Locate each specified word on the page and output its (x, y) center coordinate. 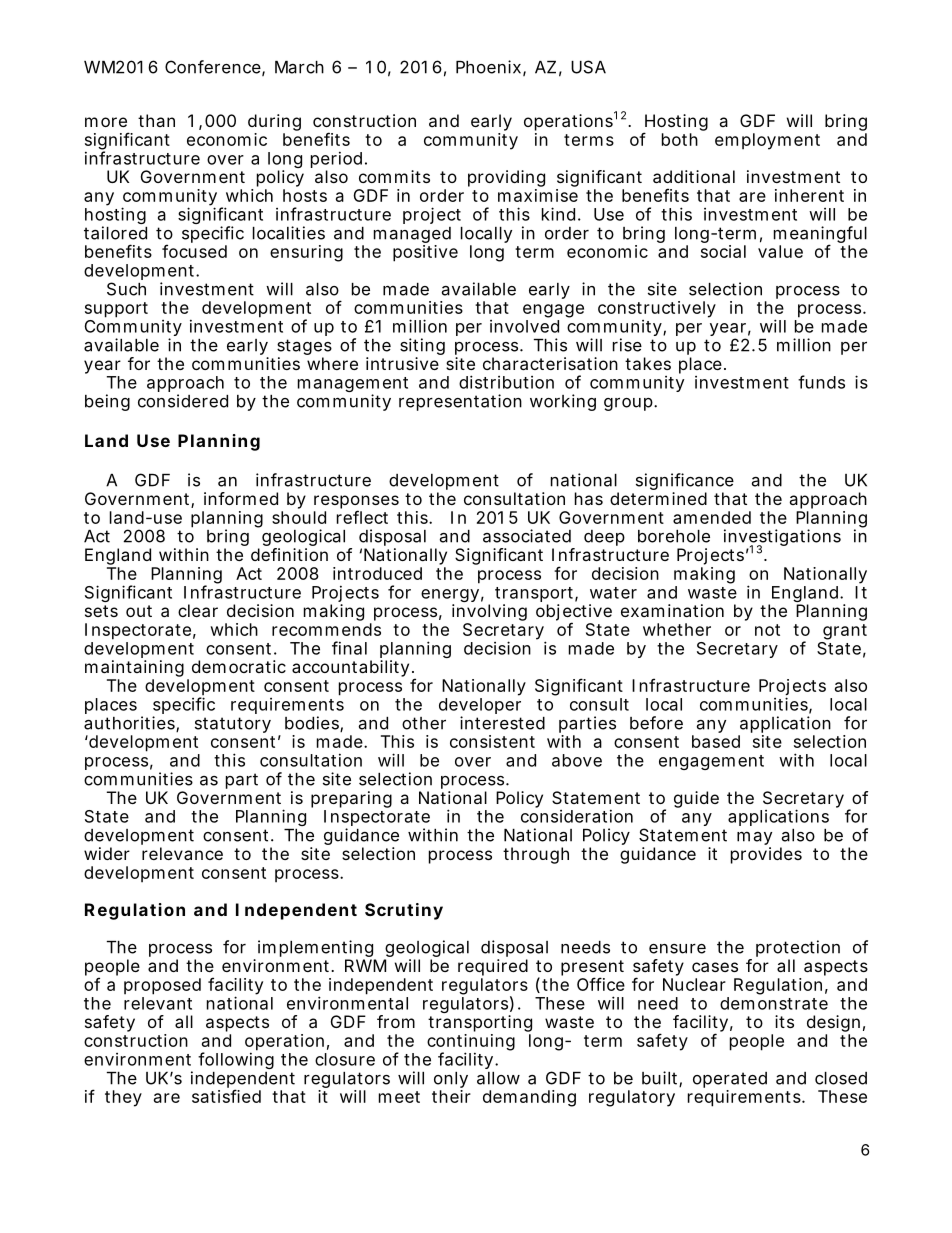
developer (480, 707)
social (723, 251)
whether (677, 629)
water (613, 593)
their (451, 1096)
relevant (158, 1003)
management (353, 386)
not (767, 630)
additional (694, 176)
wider (107, 853)
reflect (362, 517)
